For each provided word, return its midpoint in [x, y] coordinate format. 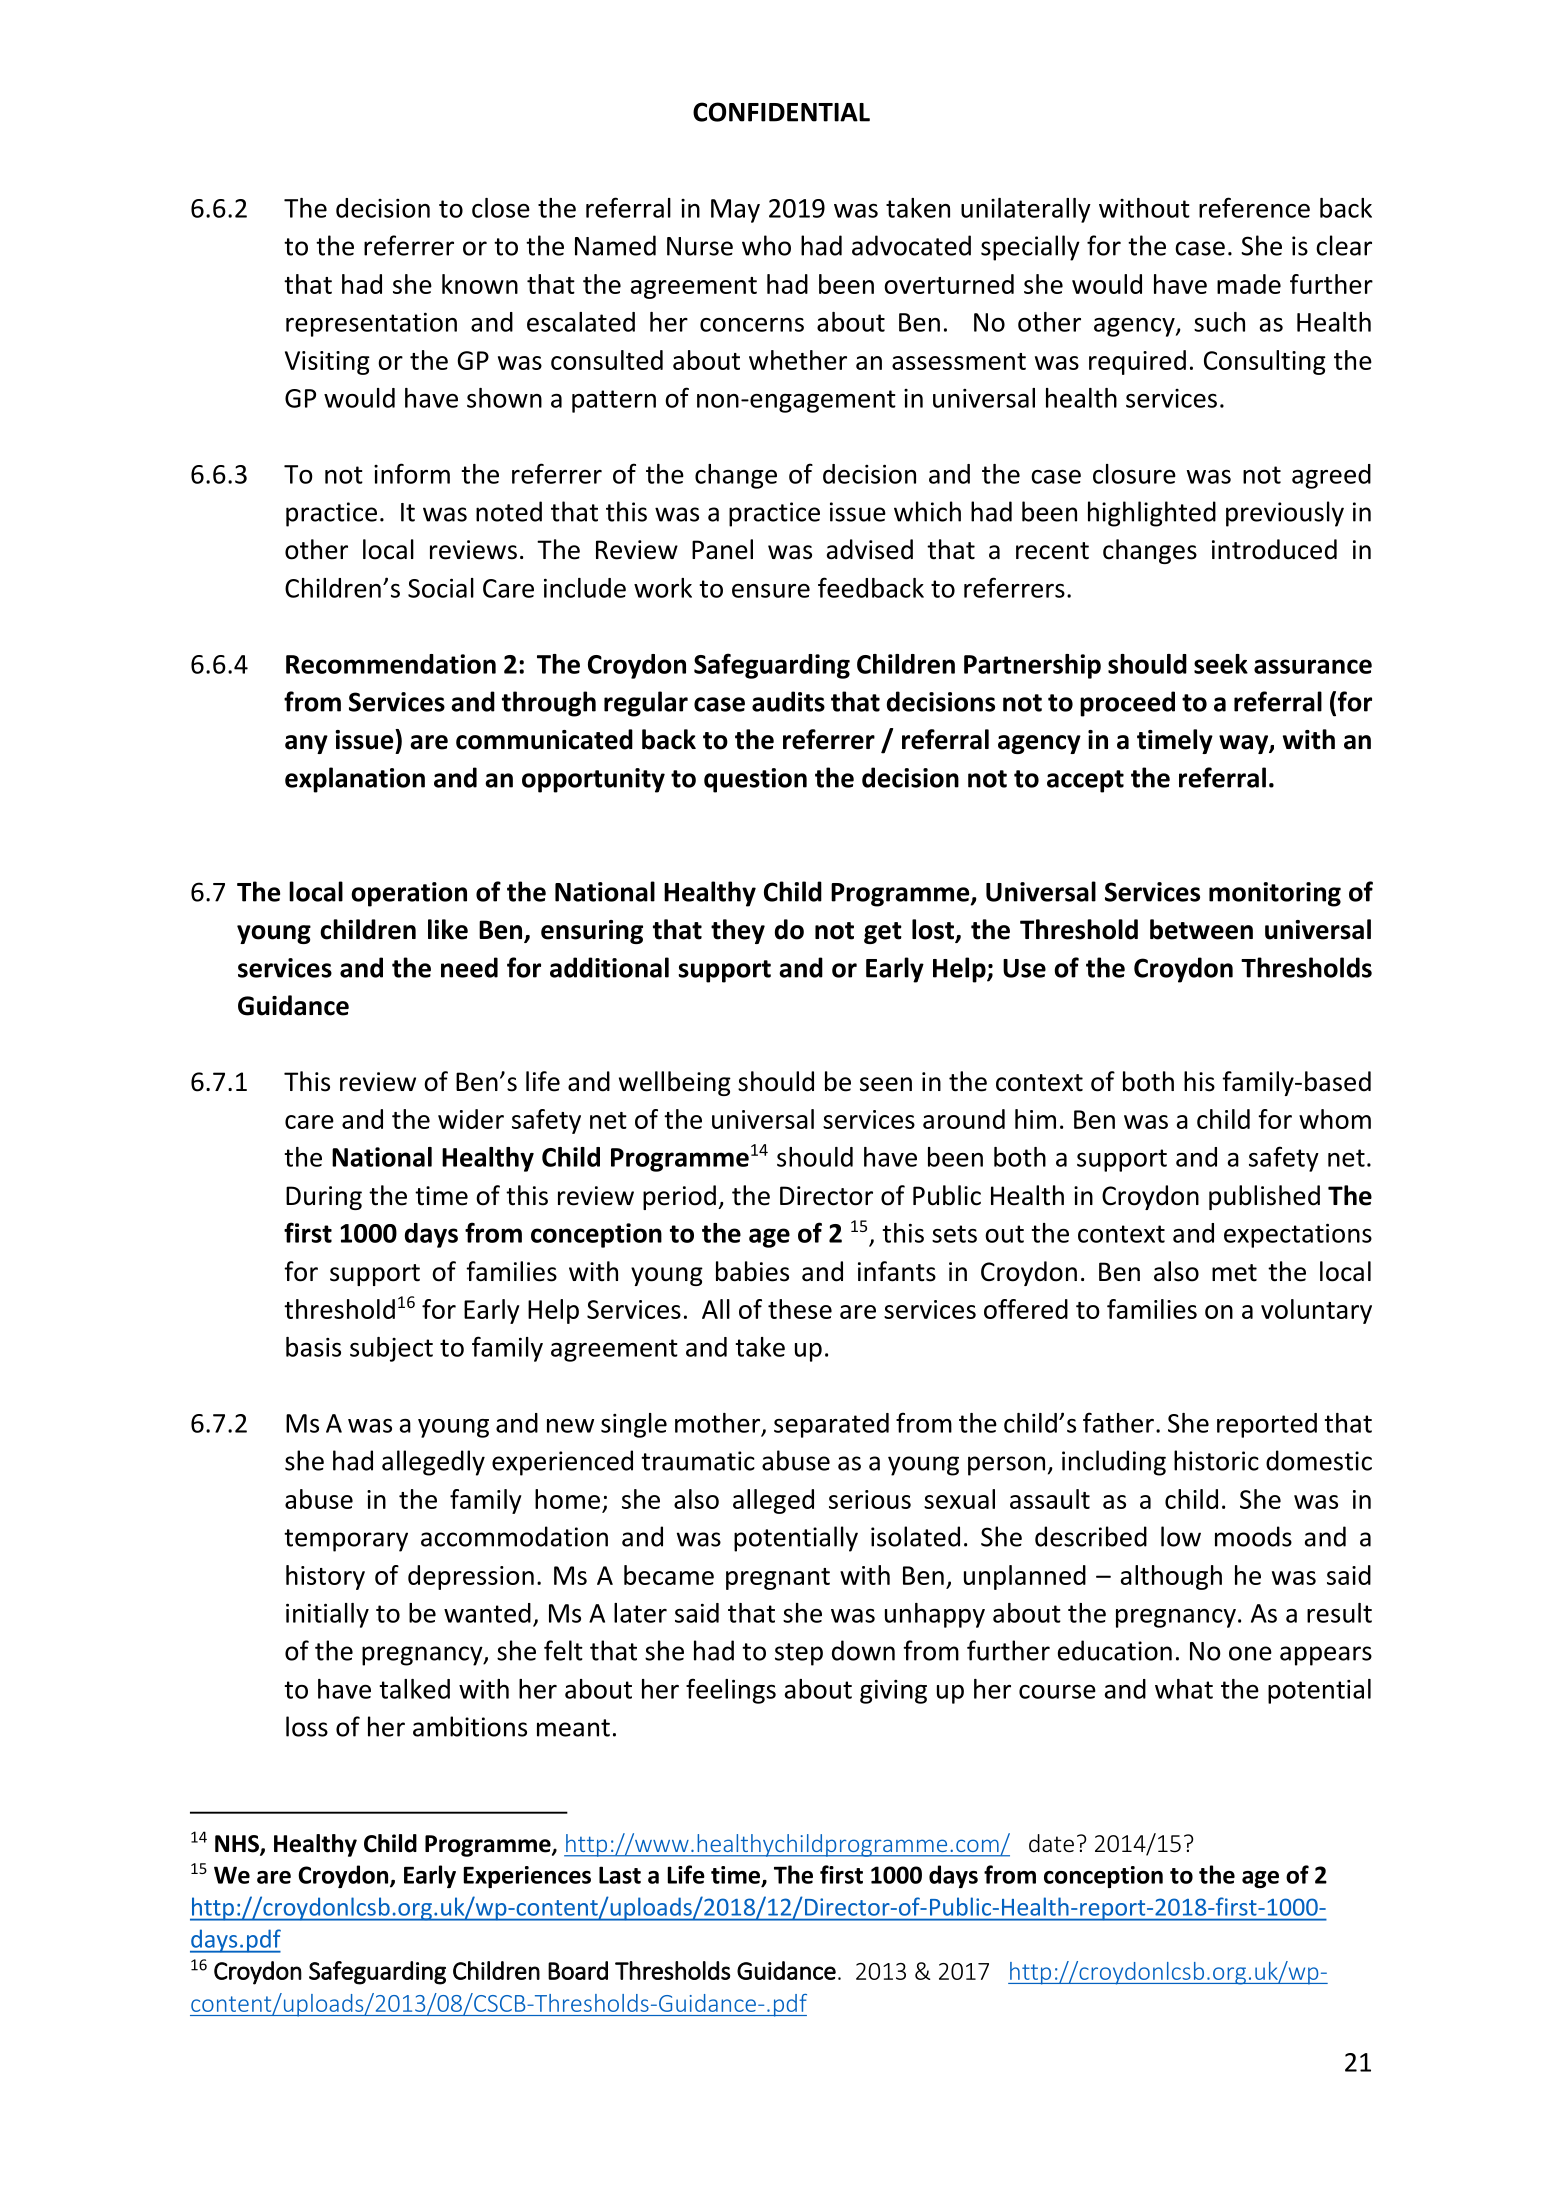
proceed [1127, 704]
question [755, 780]
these [800, 1309]
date [1051, 1843]
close [501, 208]
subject [391, 1349]
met [1234, 1273]
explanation [355, 780]
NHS [238, 1845]
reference [1254, 207]
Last [620, 1875]
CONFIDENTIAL [781, 112]
